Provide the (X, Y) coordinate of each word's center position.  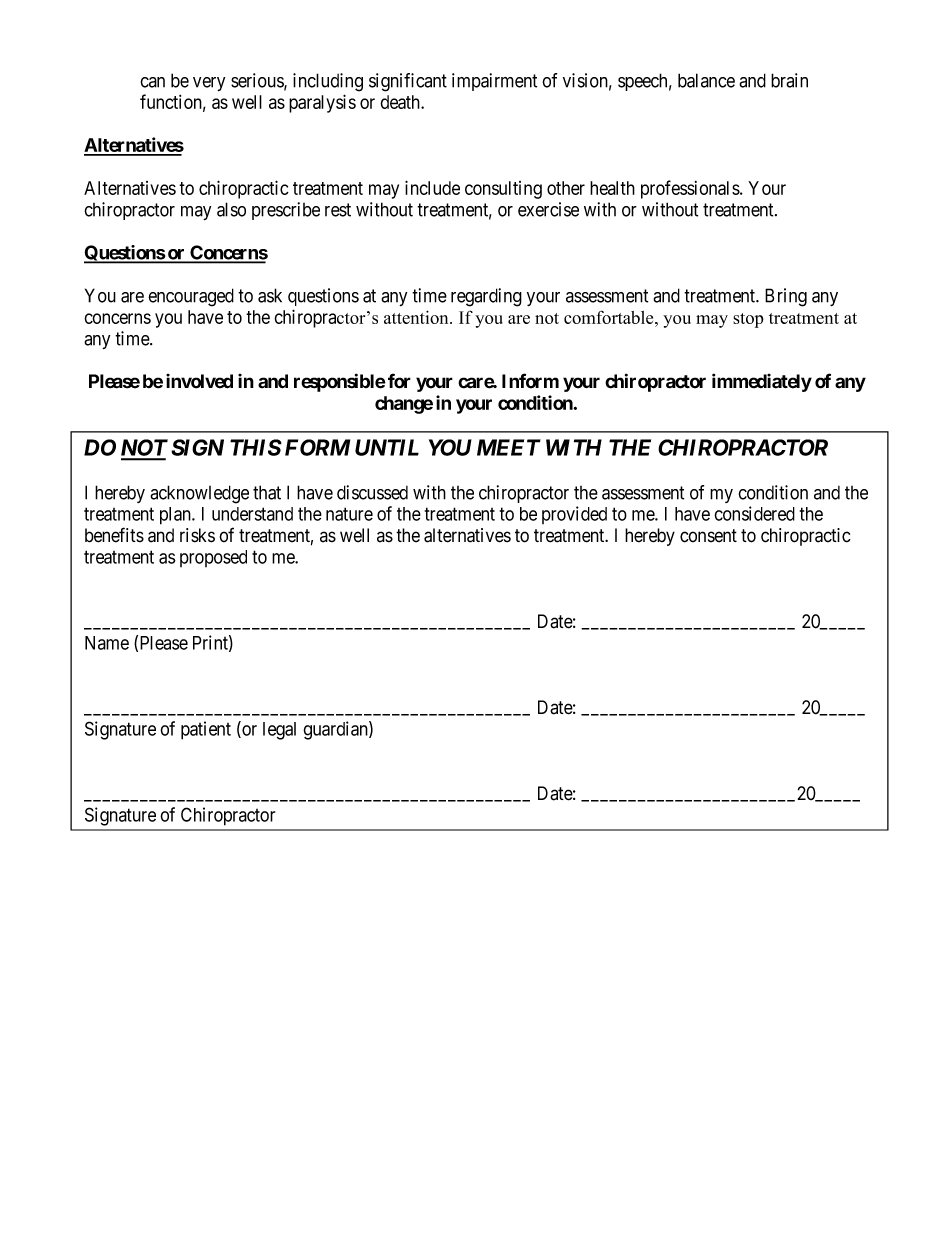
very (209, 84)
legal (279, 731)
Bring (786, 297)
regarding (486, 297)
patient (206, 730)
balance (706, 80)
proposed (213, 558)
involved (199, 381)
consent (708, 536)
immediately (762, 382)
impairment (494, 82)
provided (574, 515)
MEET (509, 447)
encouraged (191, 297)
